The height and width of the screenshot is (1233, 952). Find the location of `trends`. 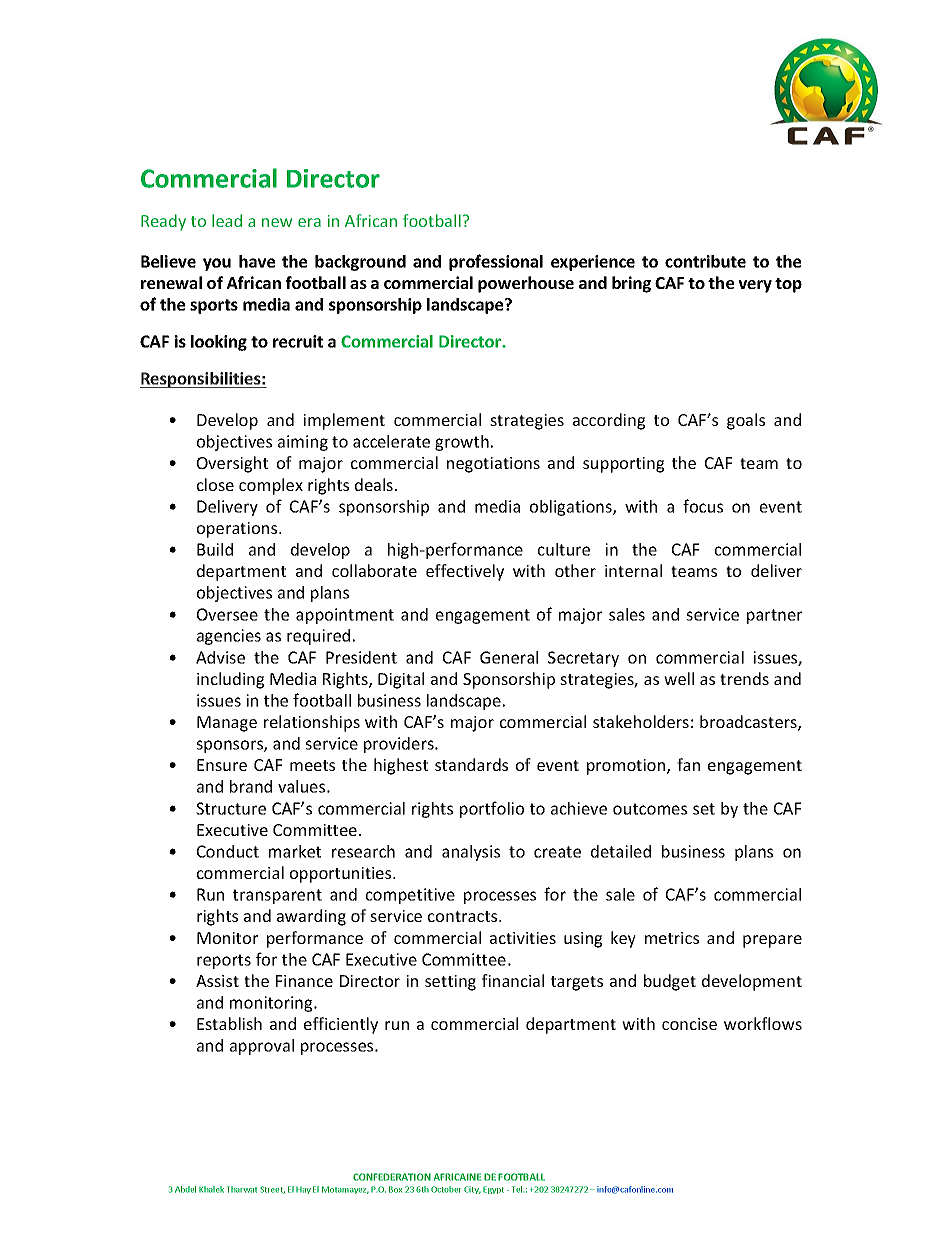

trends is located at coordinates (744, 678).
